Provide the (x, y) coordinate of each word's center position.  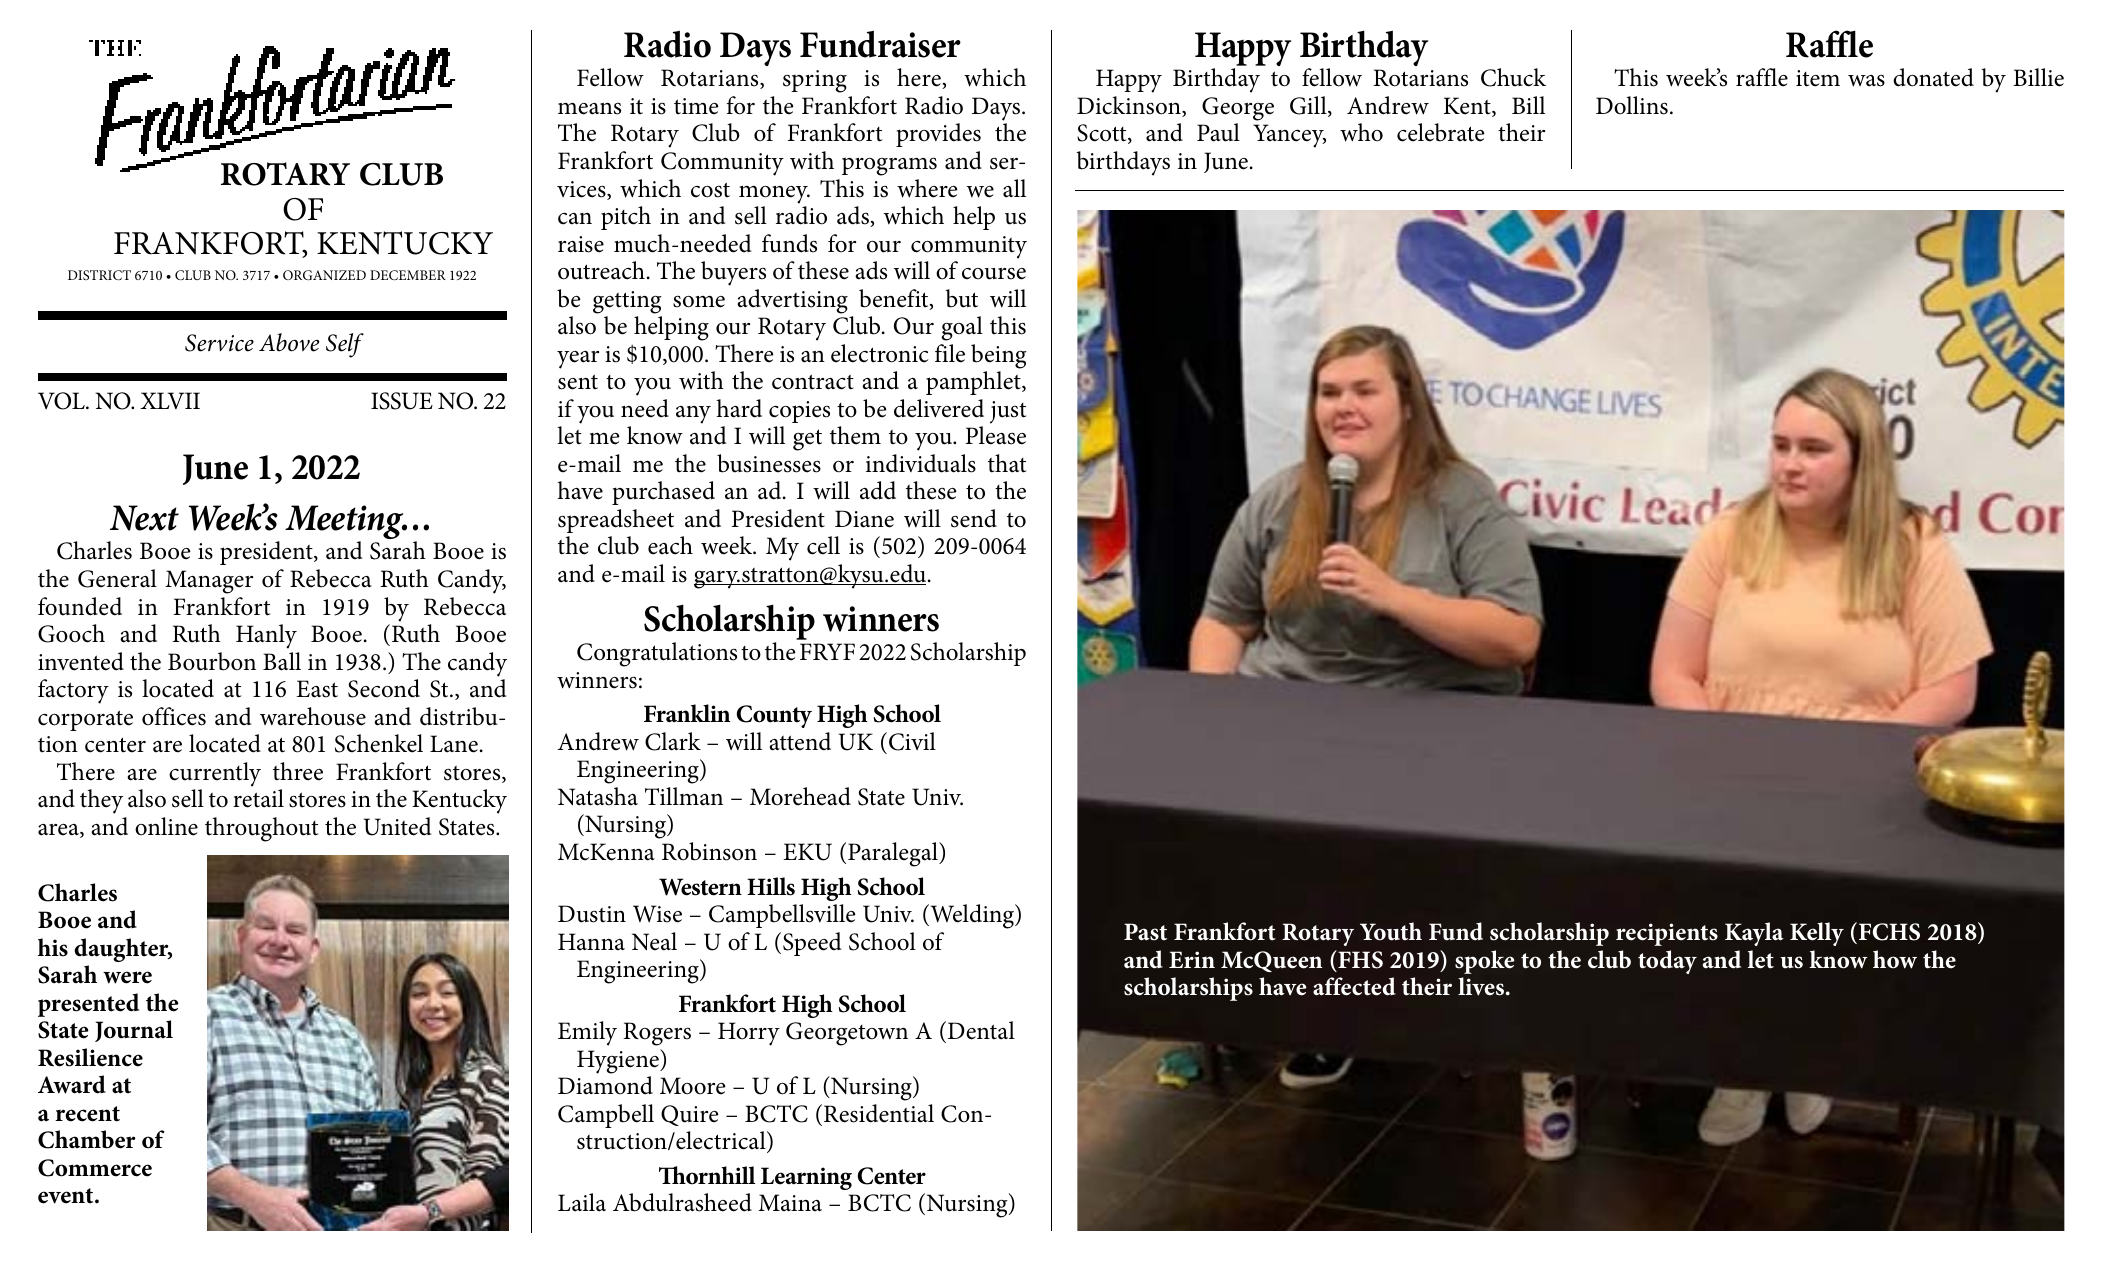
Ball (282, 661)
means (589, 109)
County (774, 716)
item (1818, 78)
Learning (806, 1178)
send (974, 518)
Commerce (95, 1168)
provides (938, 135)
